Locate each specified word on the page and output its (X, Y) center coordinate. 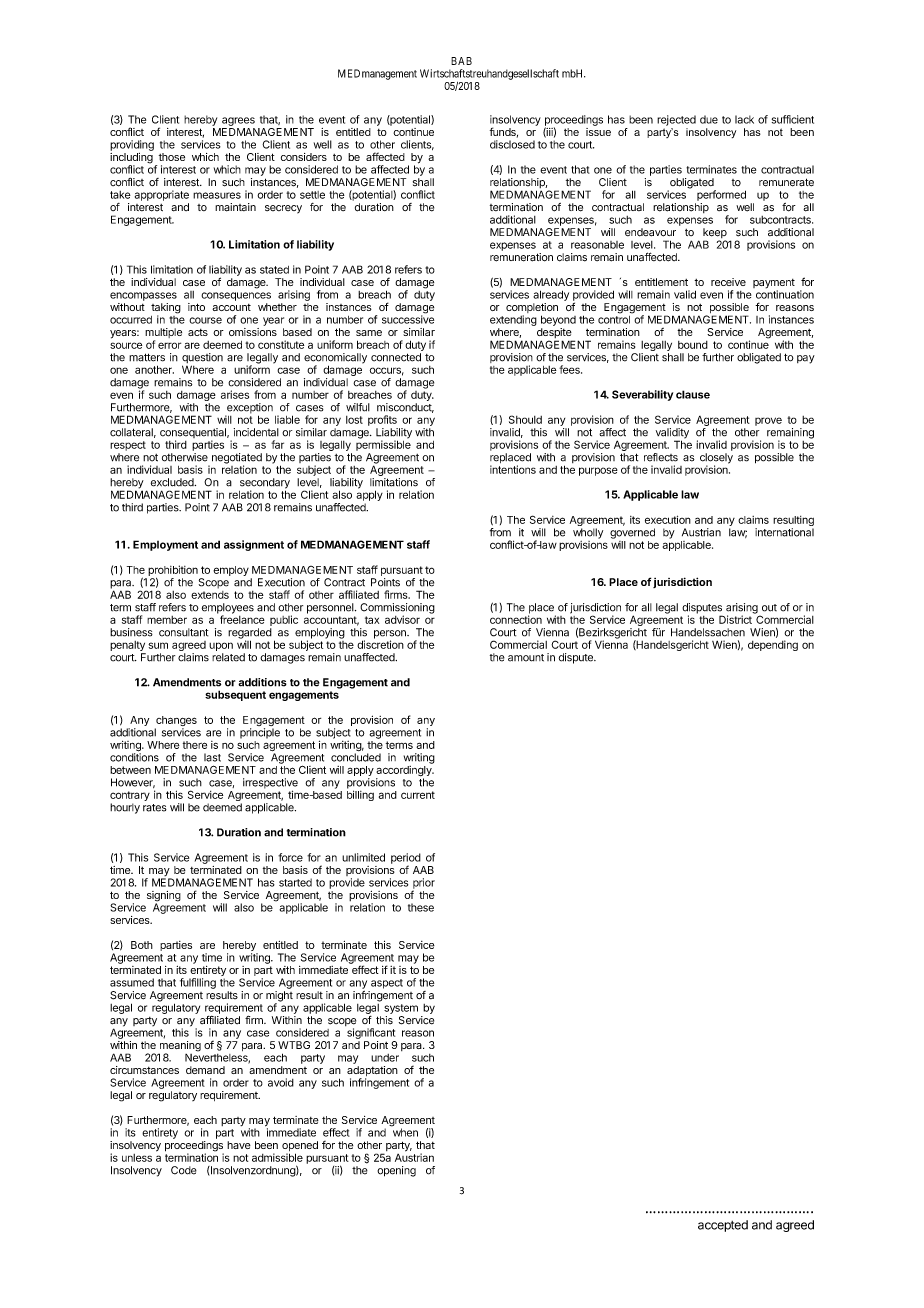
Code (184, 1170)
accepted (723, 1226)
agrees (238, 121)
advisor (402, 619)
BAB (461, 61)
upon (221, 646)
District (735, 619)
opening (396, 1171)
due (709, 119)
